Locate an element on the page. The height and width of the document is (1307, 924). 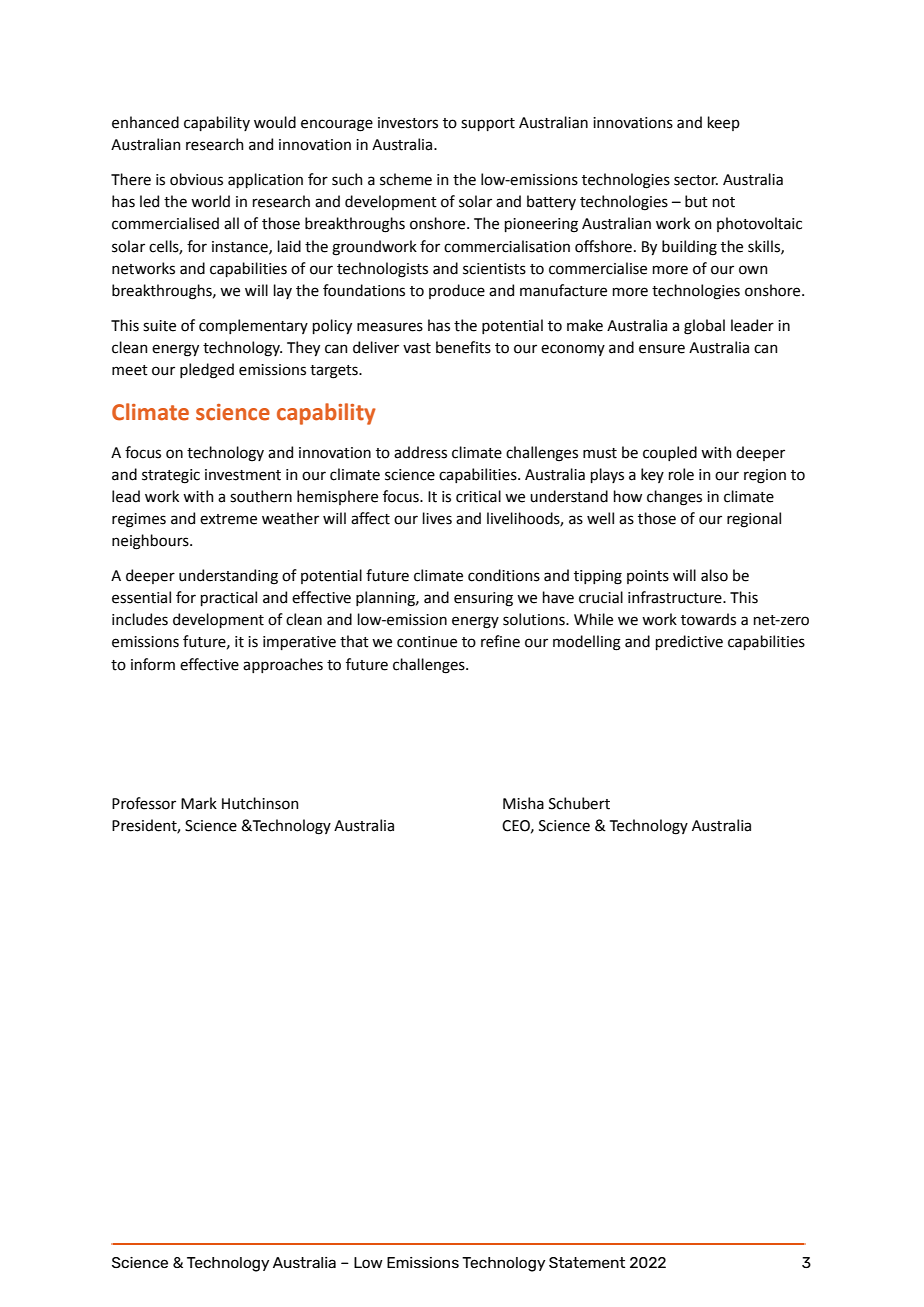
obvious is located at coordinates (196, 179).
